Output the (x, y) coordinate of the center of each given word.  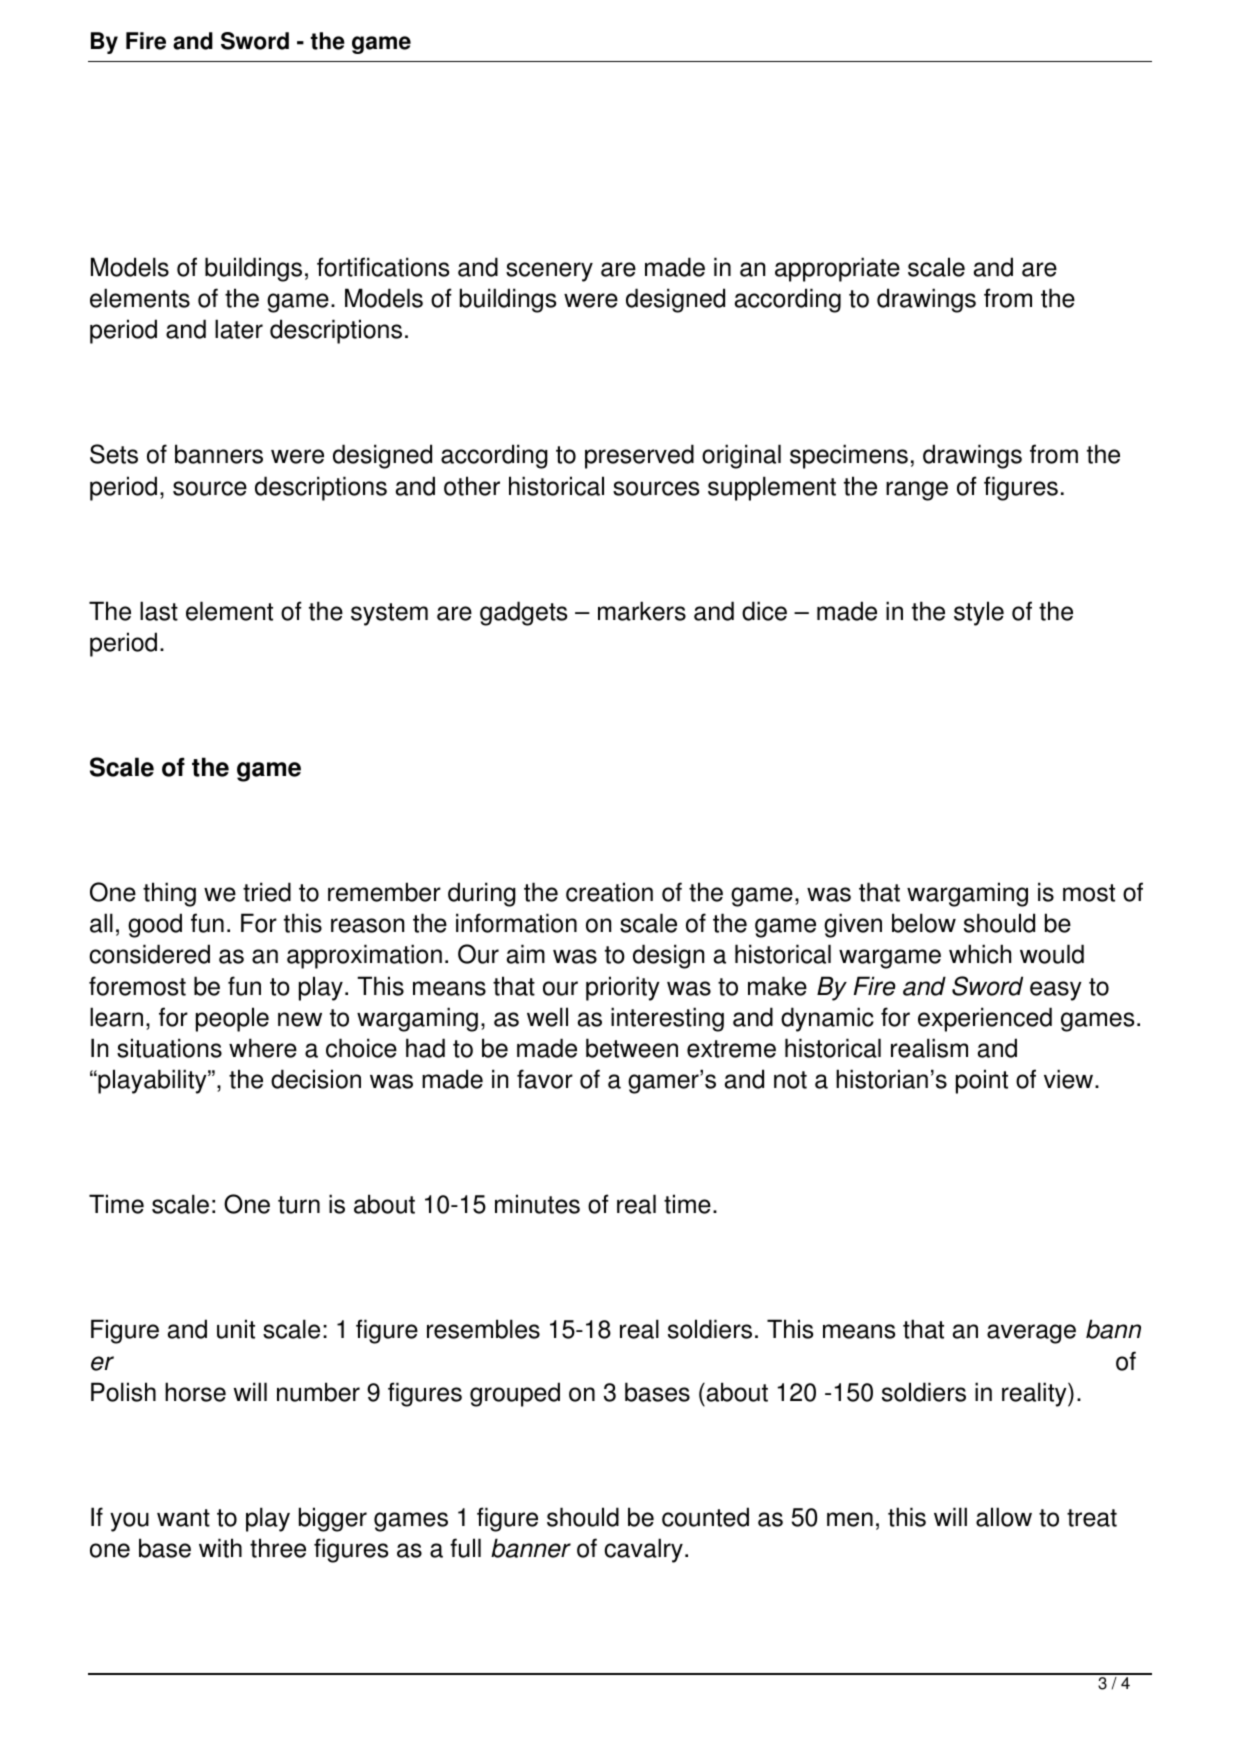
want (183, 1518)
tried (267, 892)
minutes (537, 1204)
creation (609, 892)
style (979, 613)
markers (642, 611)
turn (299, 1205)
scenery (549, 272)
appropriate (837, 269)
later (239, 329)
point (982, 1081)
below (924, 923)
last (159, 611)
